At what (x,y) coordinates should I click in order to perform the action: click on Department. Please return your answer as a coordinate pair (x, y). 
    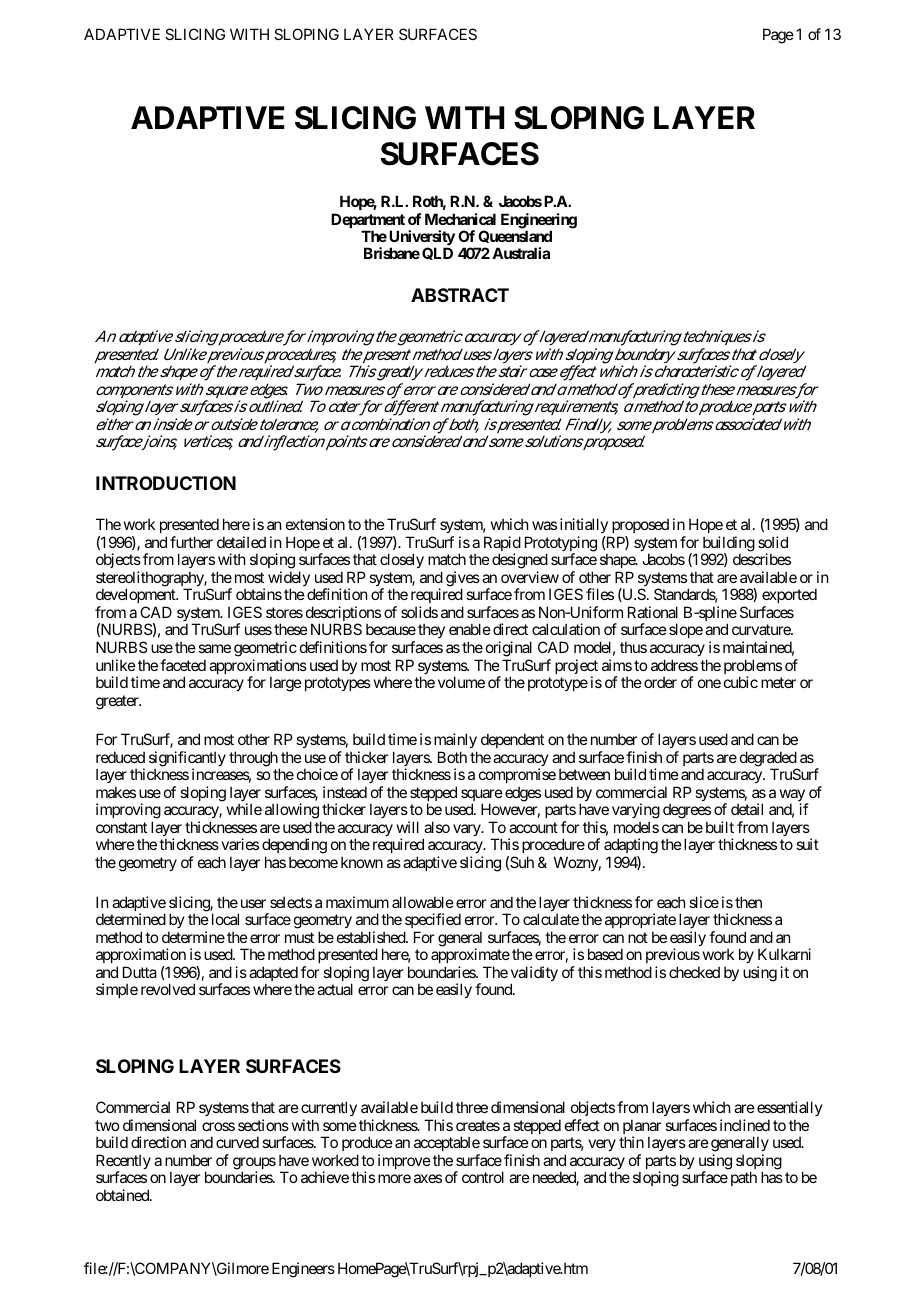
    Looking at the image, I should click on (368, 222).
